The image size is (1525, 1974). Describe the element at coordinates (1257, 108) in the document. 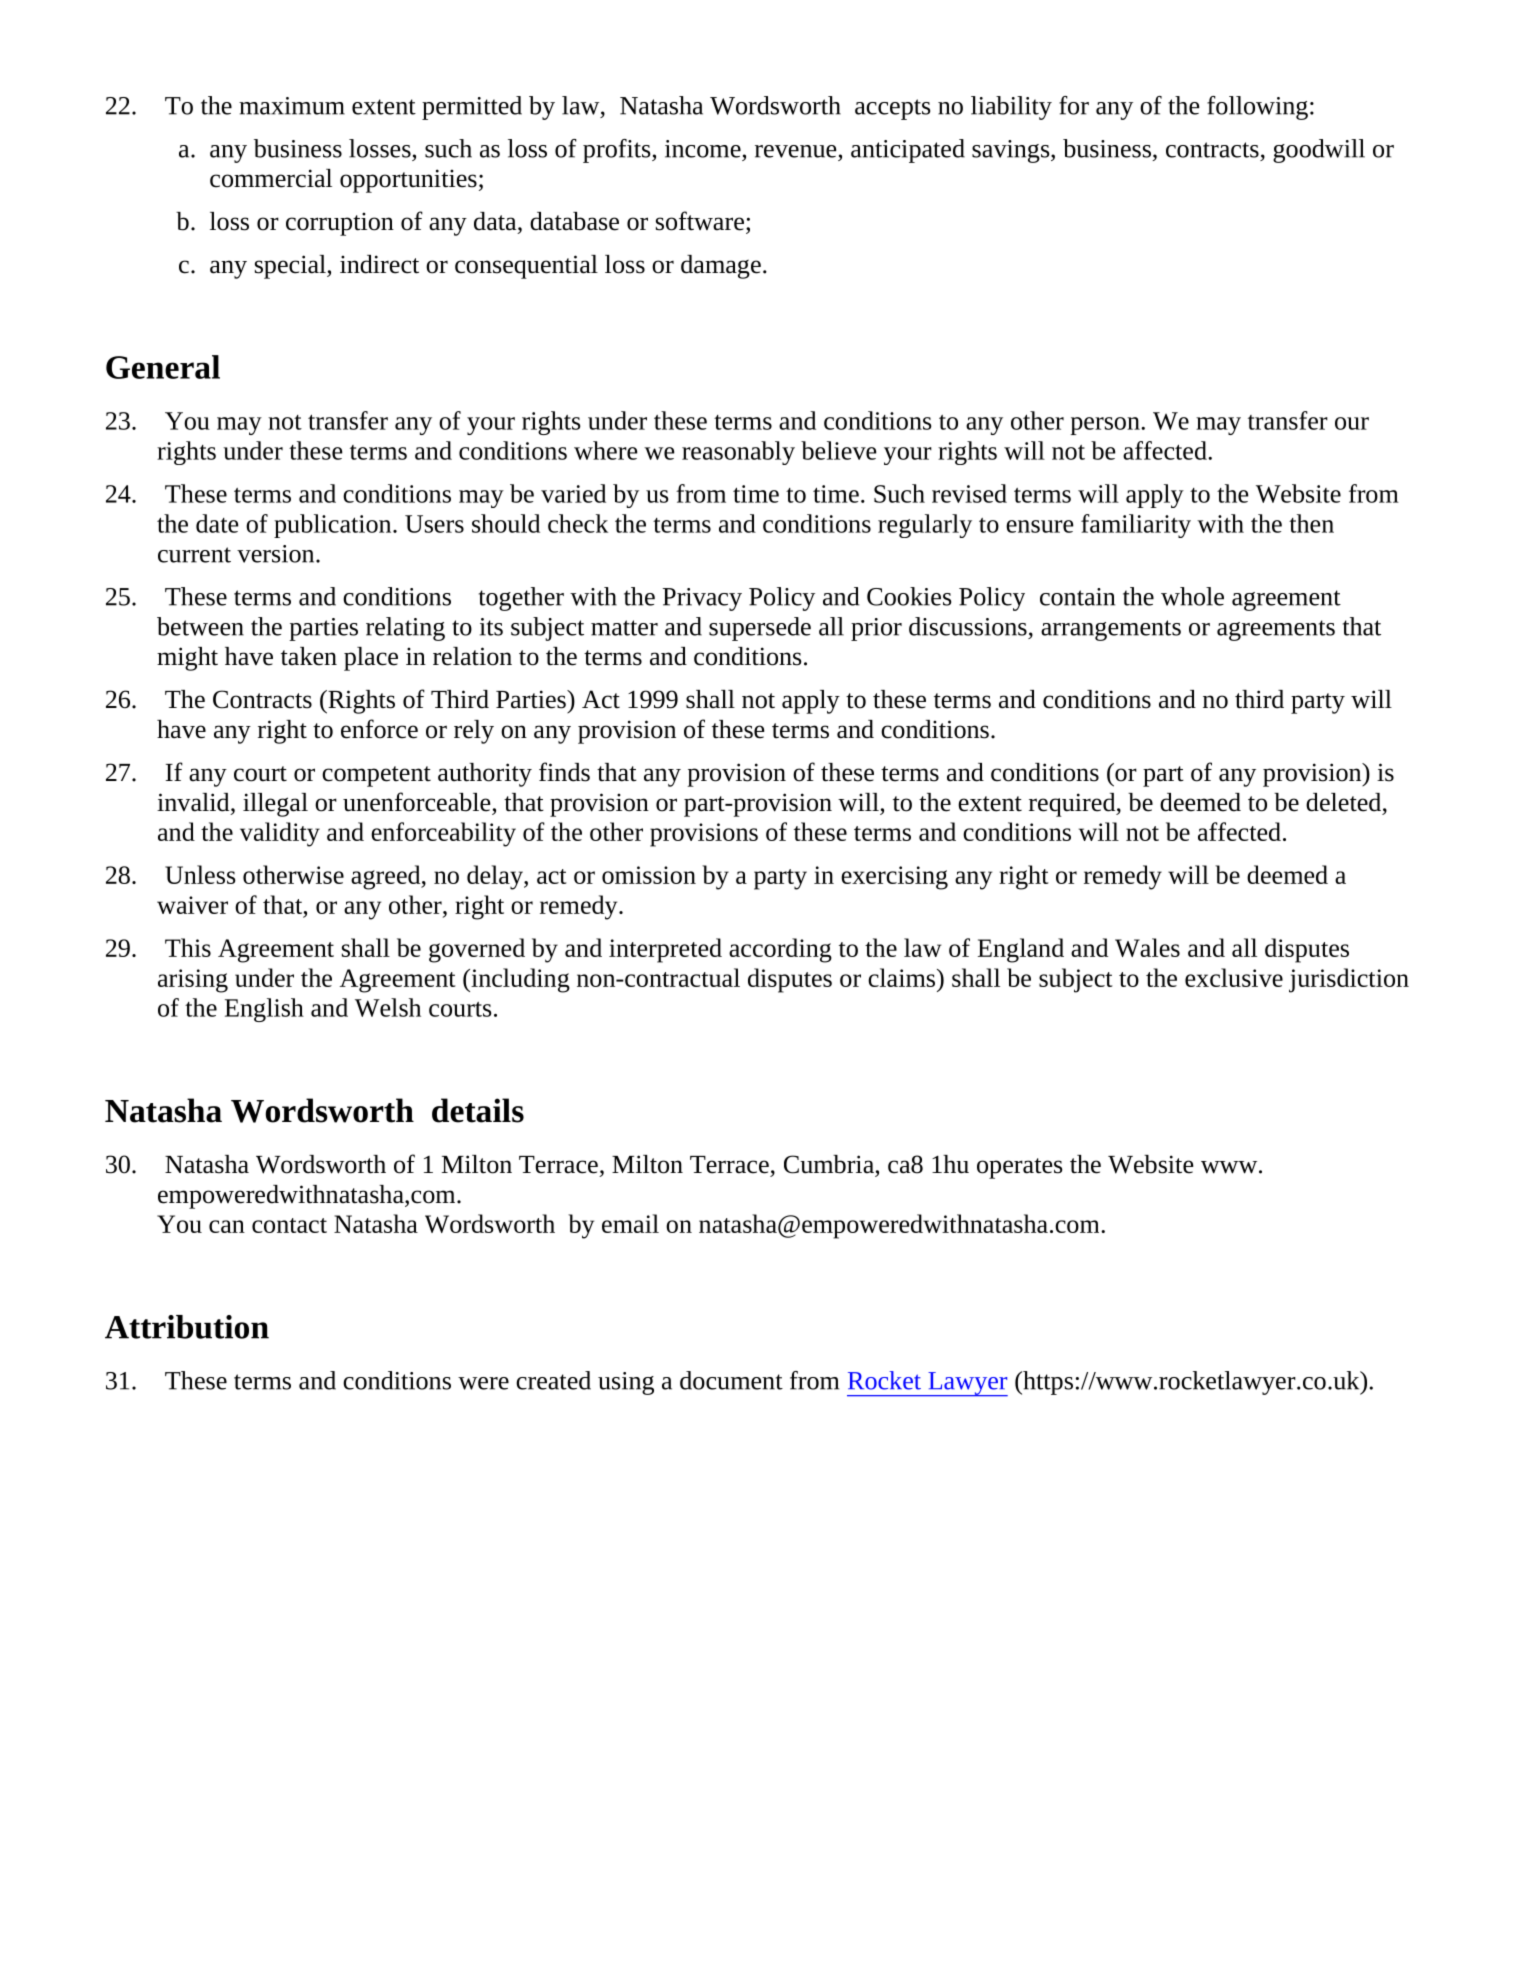

I see `following` at that location.
